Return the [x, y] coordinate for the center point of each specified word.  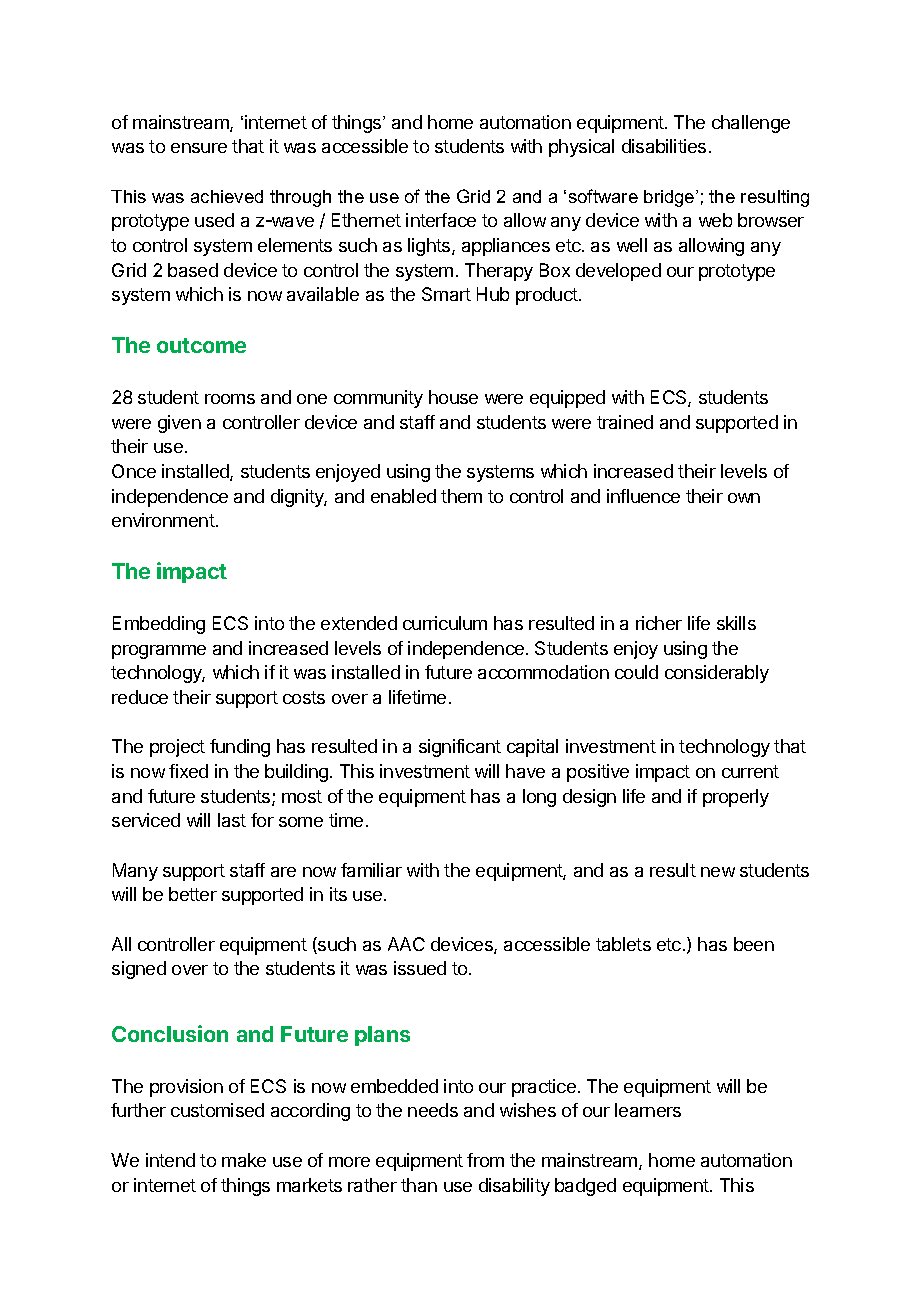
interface [441, 220]
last [232, 820]
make [244, 1160]
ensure [199, 148]
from [485, 1160]
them [461, 496]
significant [460, 748]
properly [736, 798]
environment [163, 520]
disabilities [664, 146]
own [744, 498]
